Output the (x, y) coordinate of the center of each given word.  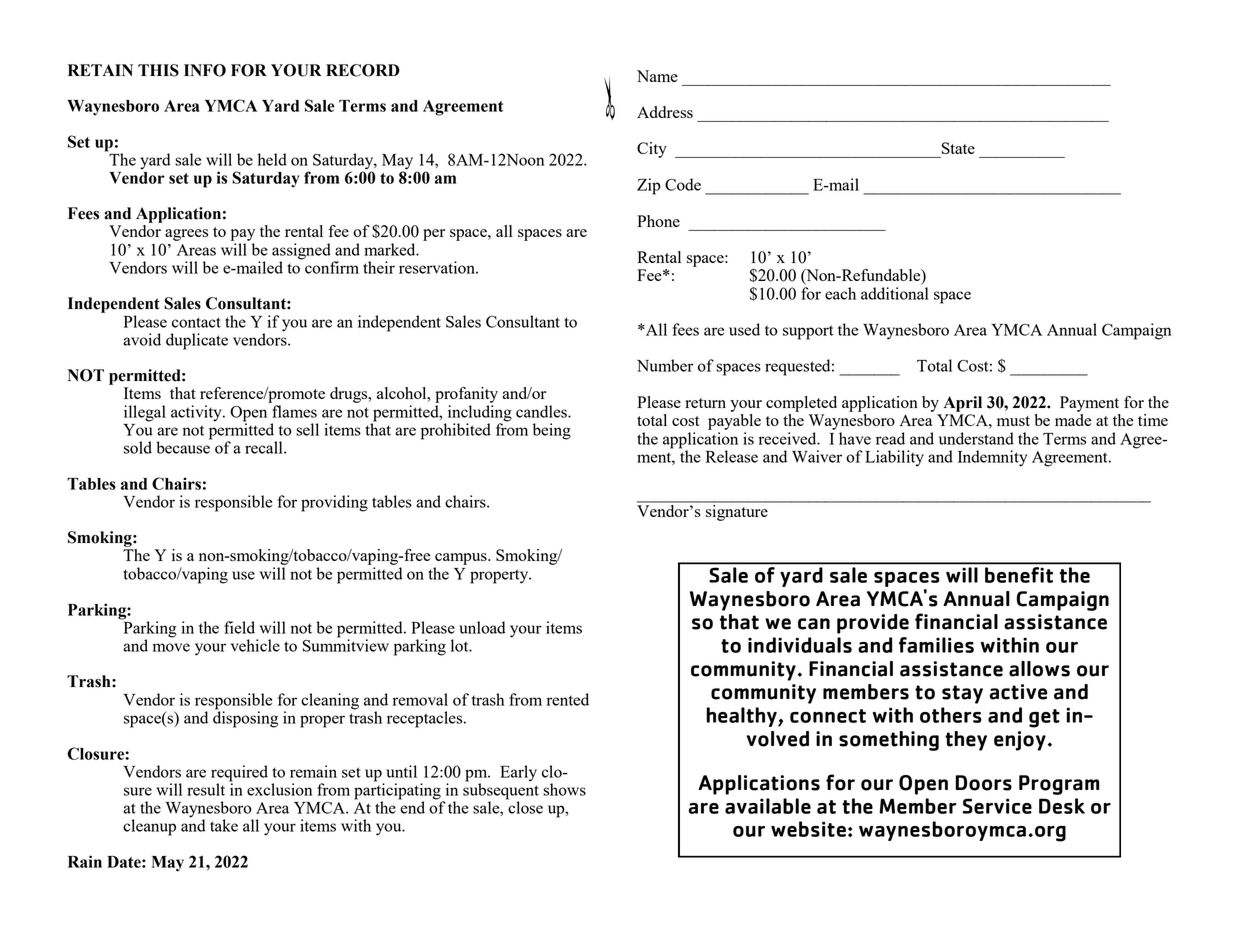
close (524, 806)
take (224, 825)
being (552, 431)
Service (997, 806)
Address (665, 112)
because (184, 446)
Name (657, 76)
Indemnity (992, 458)
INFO (205, 70)
